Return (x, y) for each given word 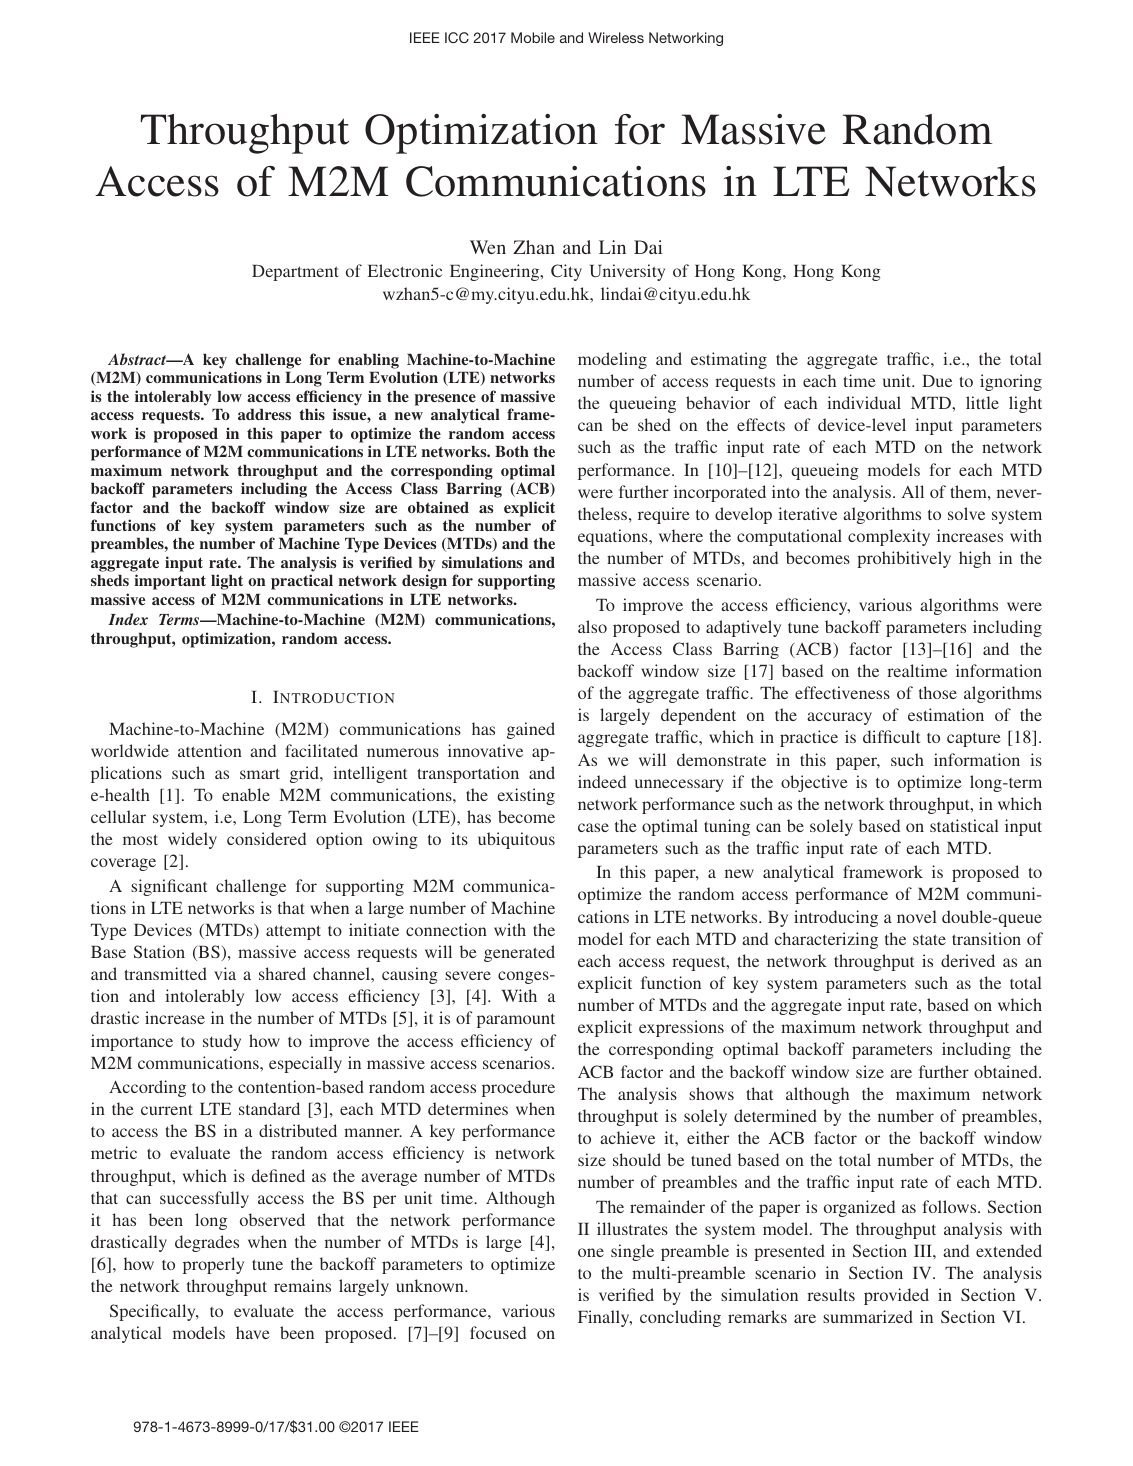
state (929, 939)
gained (531, 730)
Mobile (533, 37)
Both (512, 451)
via (225, 973)
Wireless (616, 37)
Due (937, 381)
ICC (457, 37)
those (938, 692)
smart (260, 773)
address (264, 414)
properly (213, 1265)
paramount (516, 1021)
